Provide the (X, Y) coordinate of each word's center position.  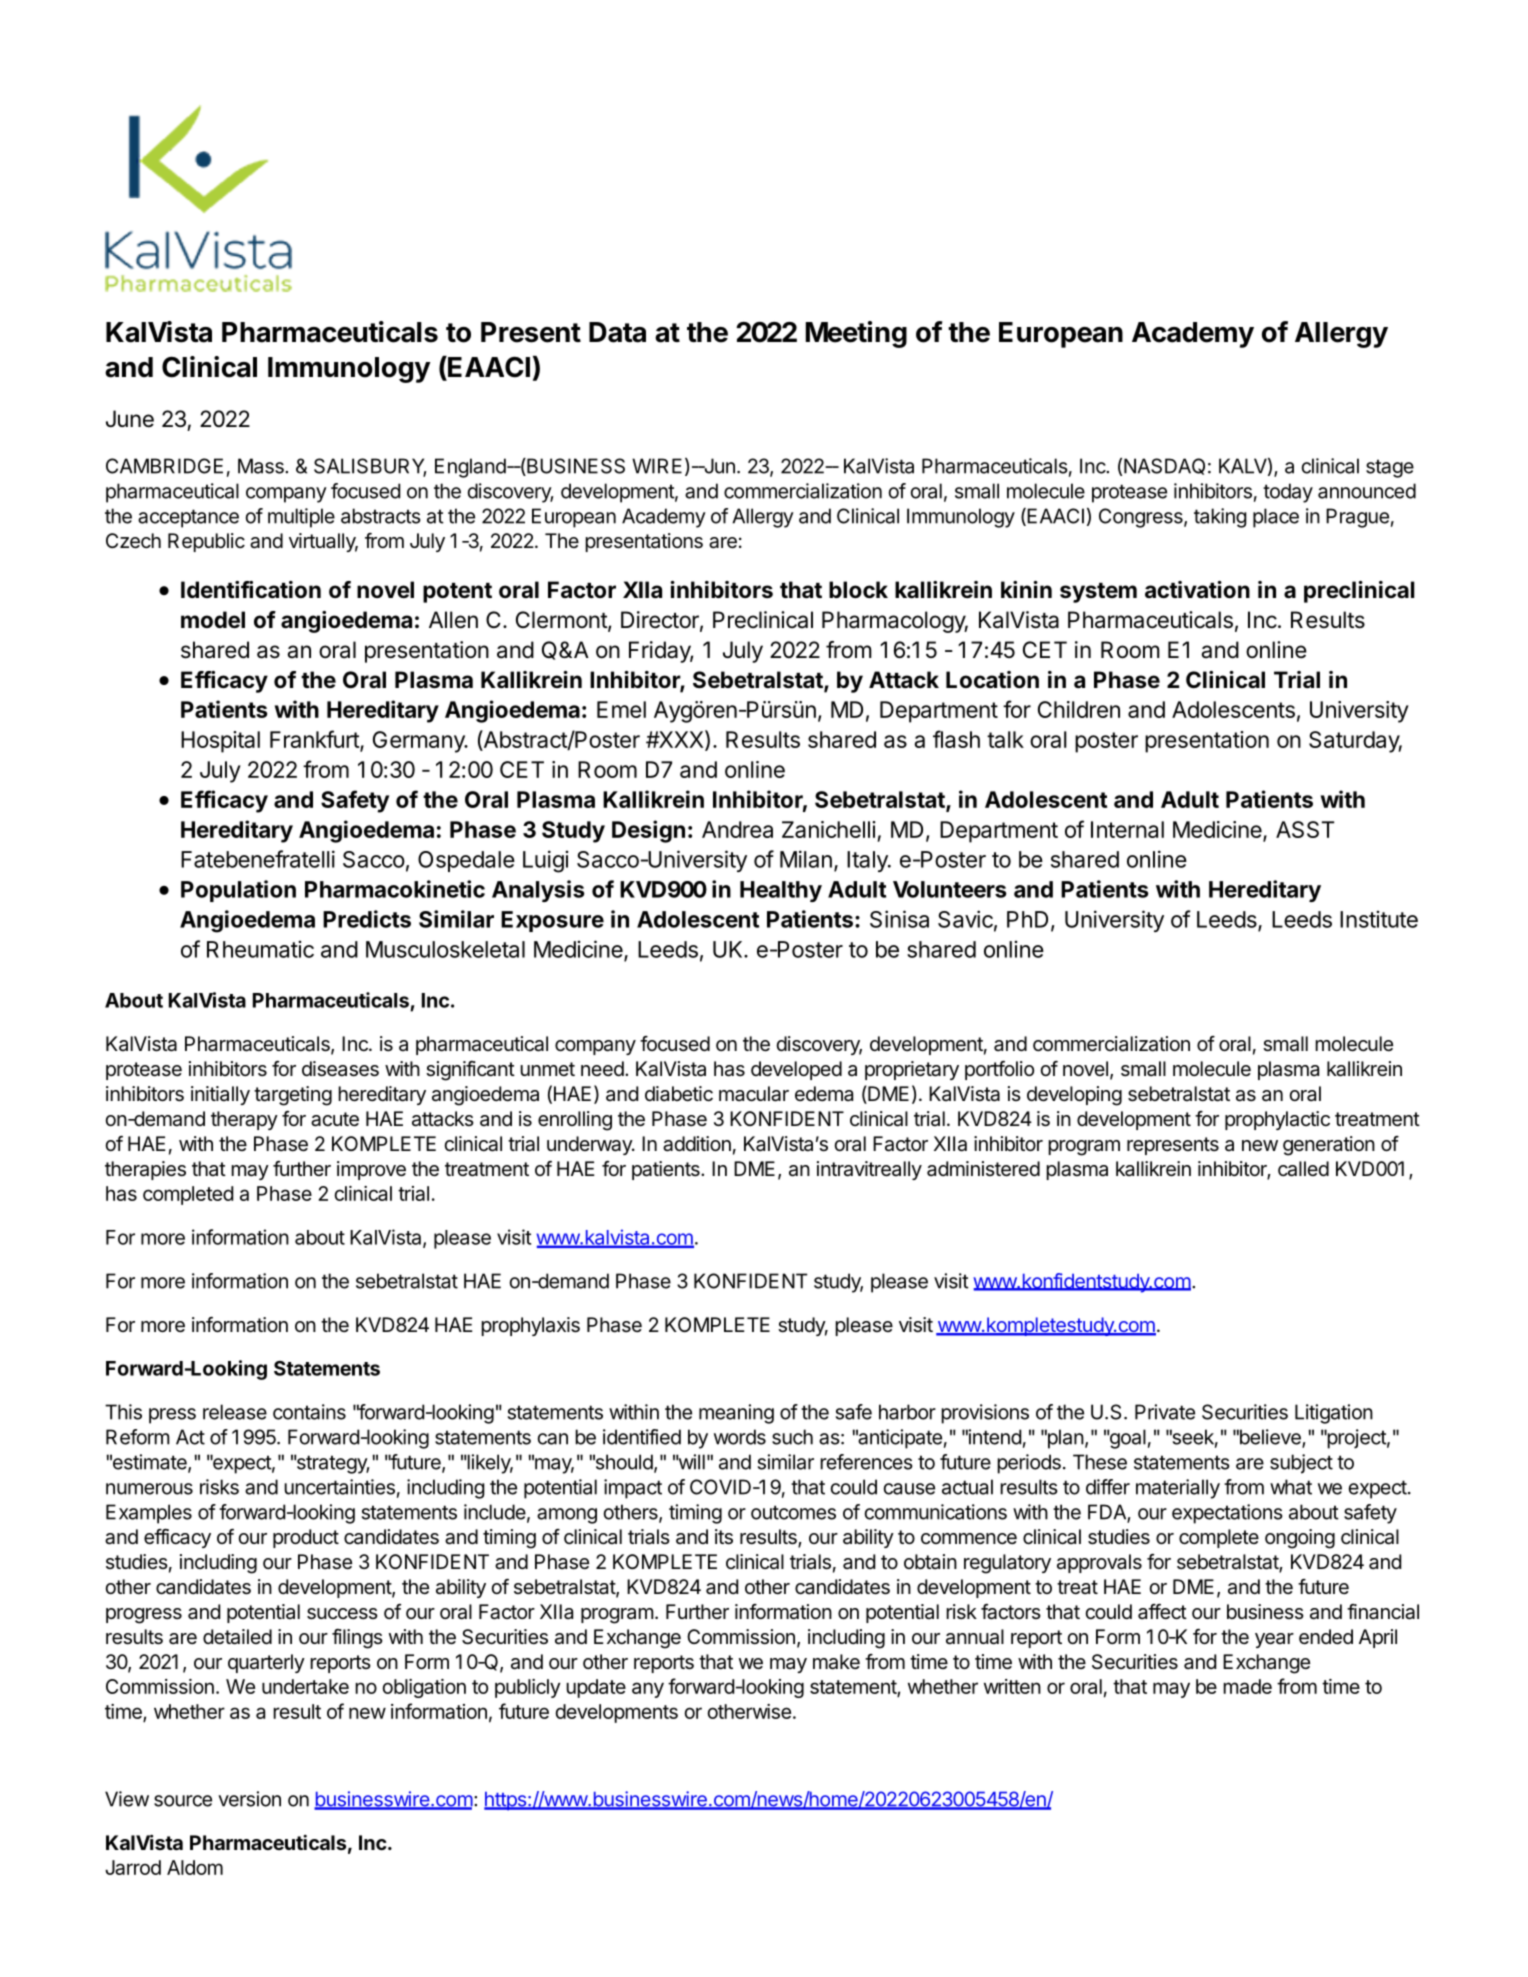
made (1247, 1686)
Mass (262, 466)
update (596, 1688)
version (249, 1799)
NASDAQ (1164, 466)
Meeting (856, 334)
